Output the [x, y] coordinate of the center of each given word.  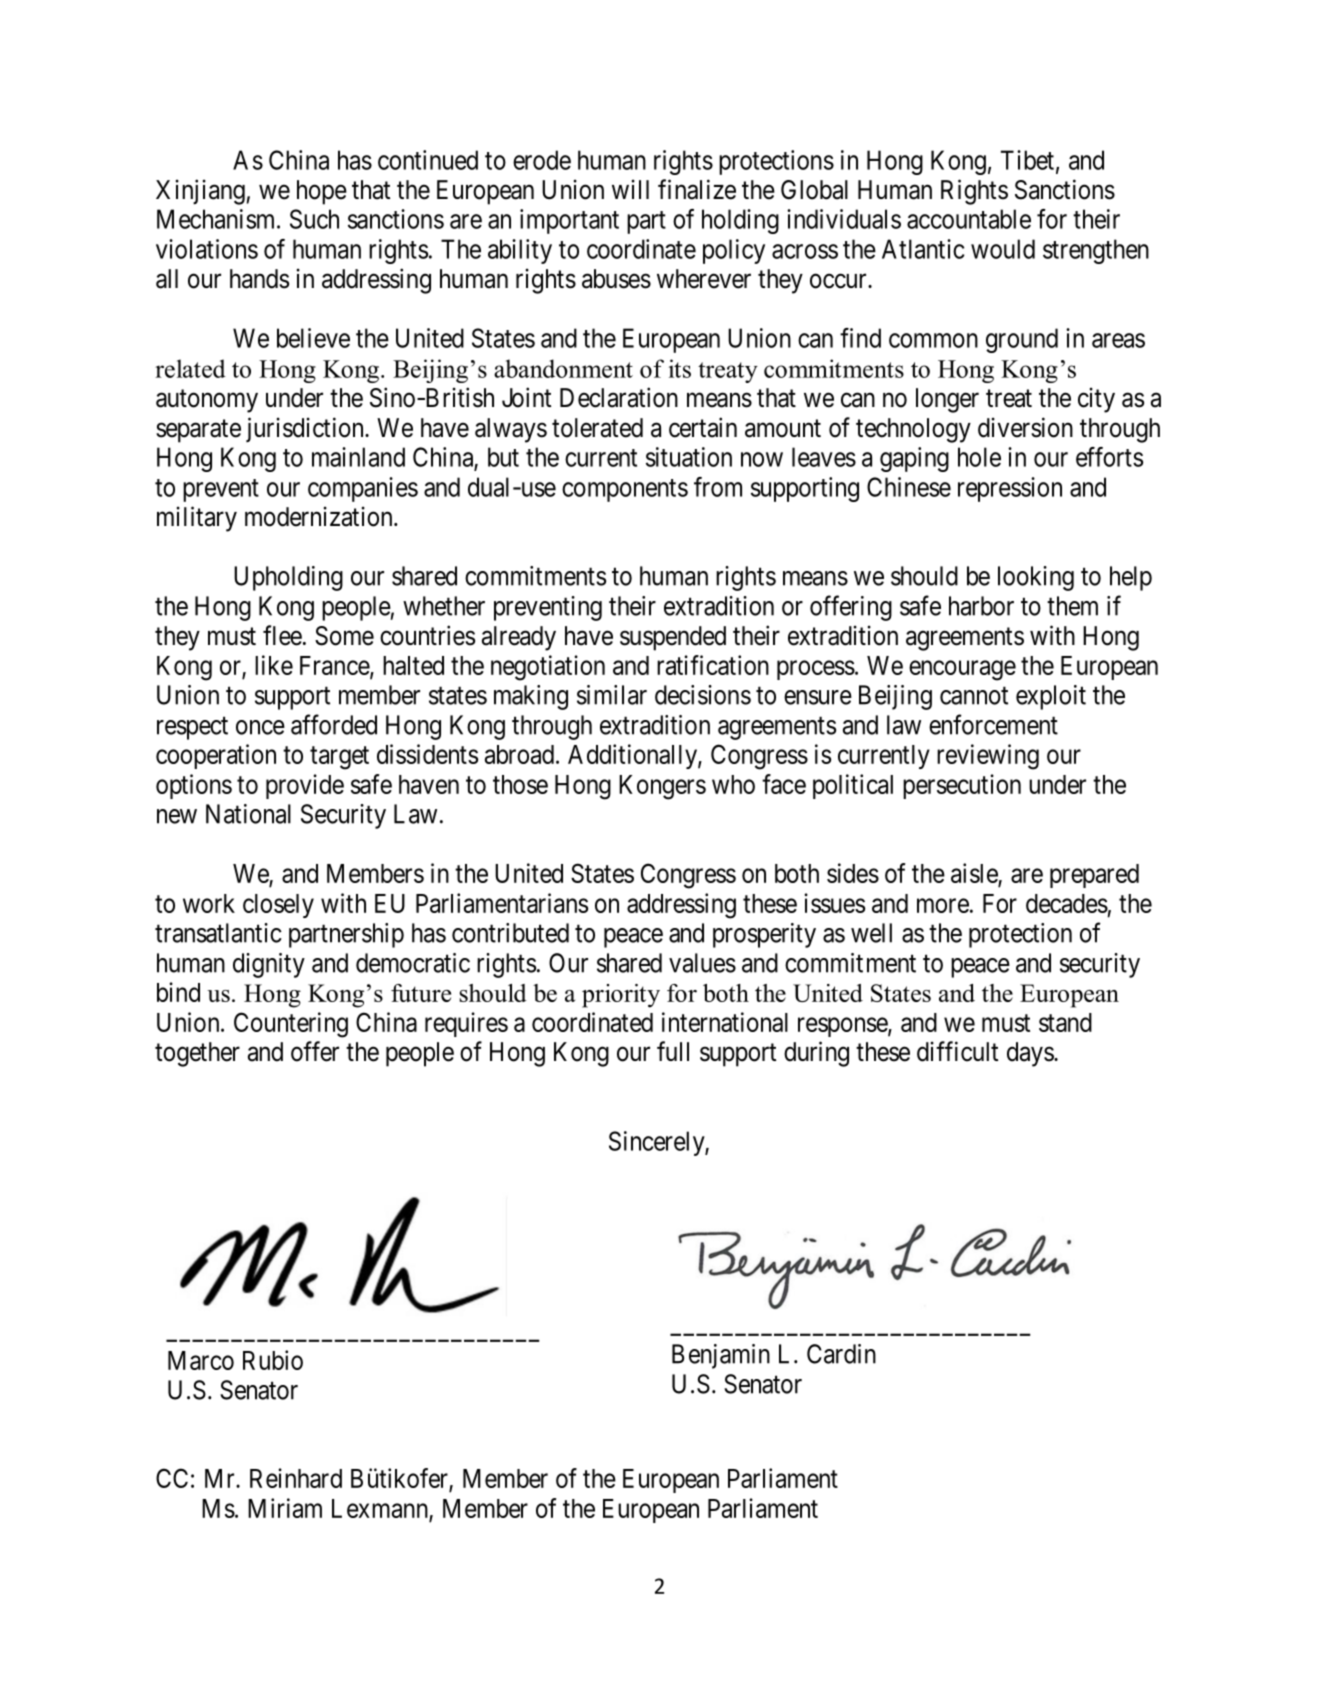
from [718, 487]
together [197, 1054]
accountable [969, 219]
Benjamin [721, 1356]
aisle [974, 873]
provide [305, 786]
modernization [320, 516]
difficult [957, 1051]
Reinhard [296, 1478]
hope [322, 192]
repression [1010, 489]
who [733, 784]
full [673, 1051]
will [630, 189]
